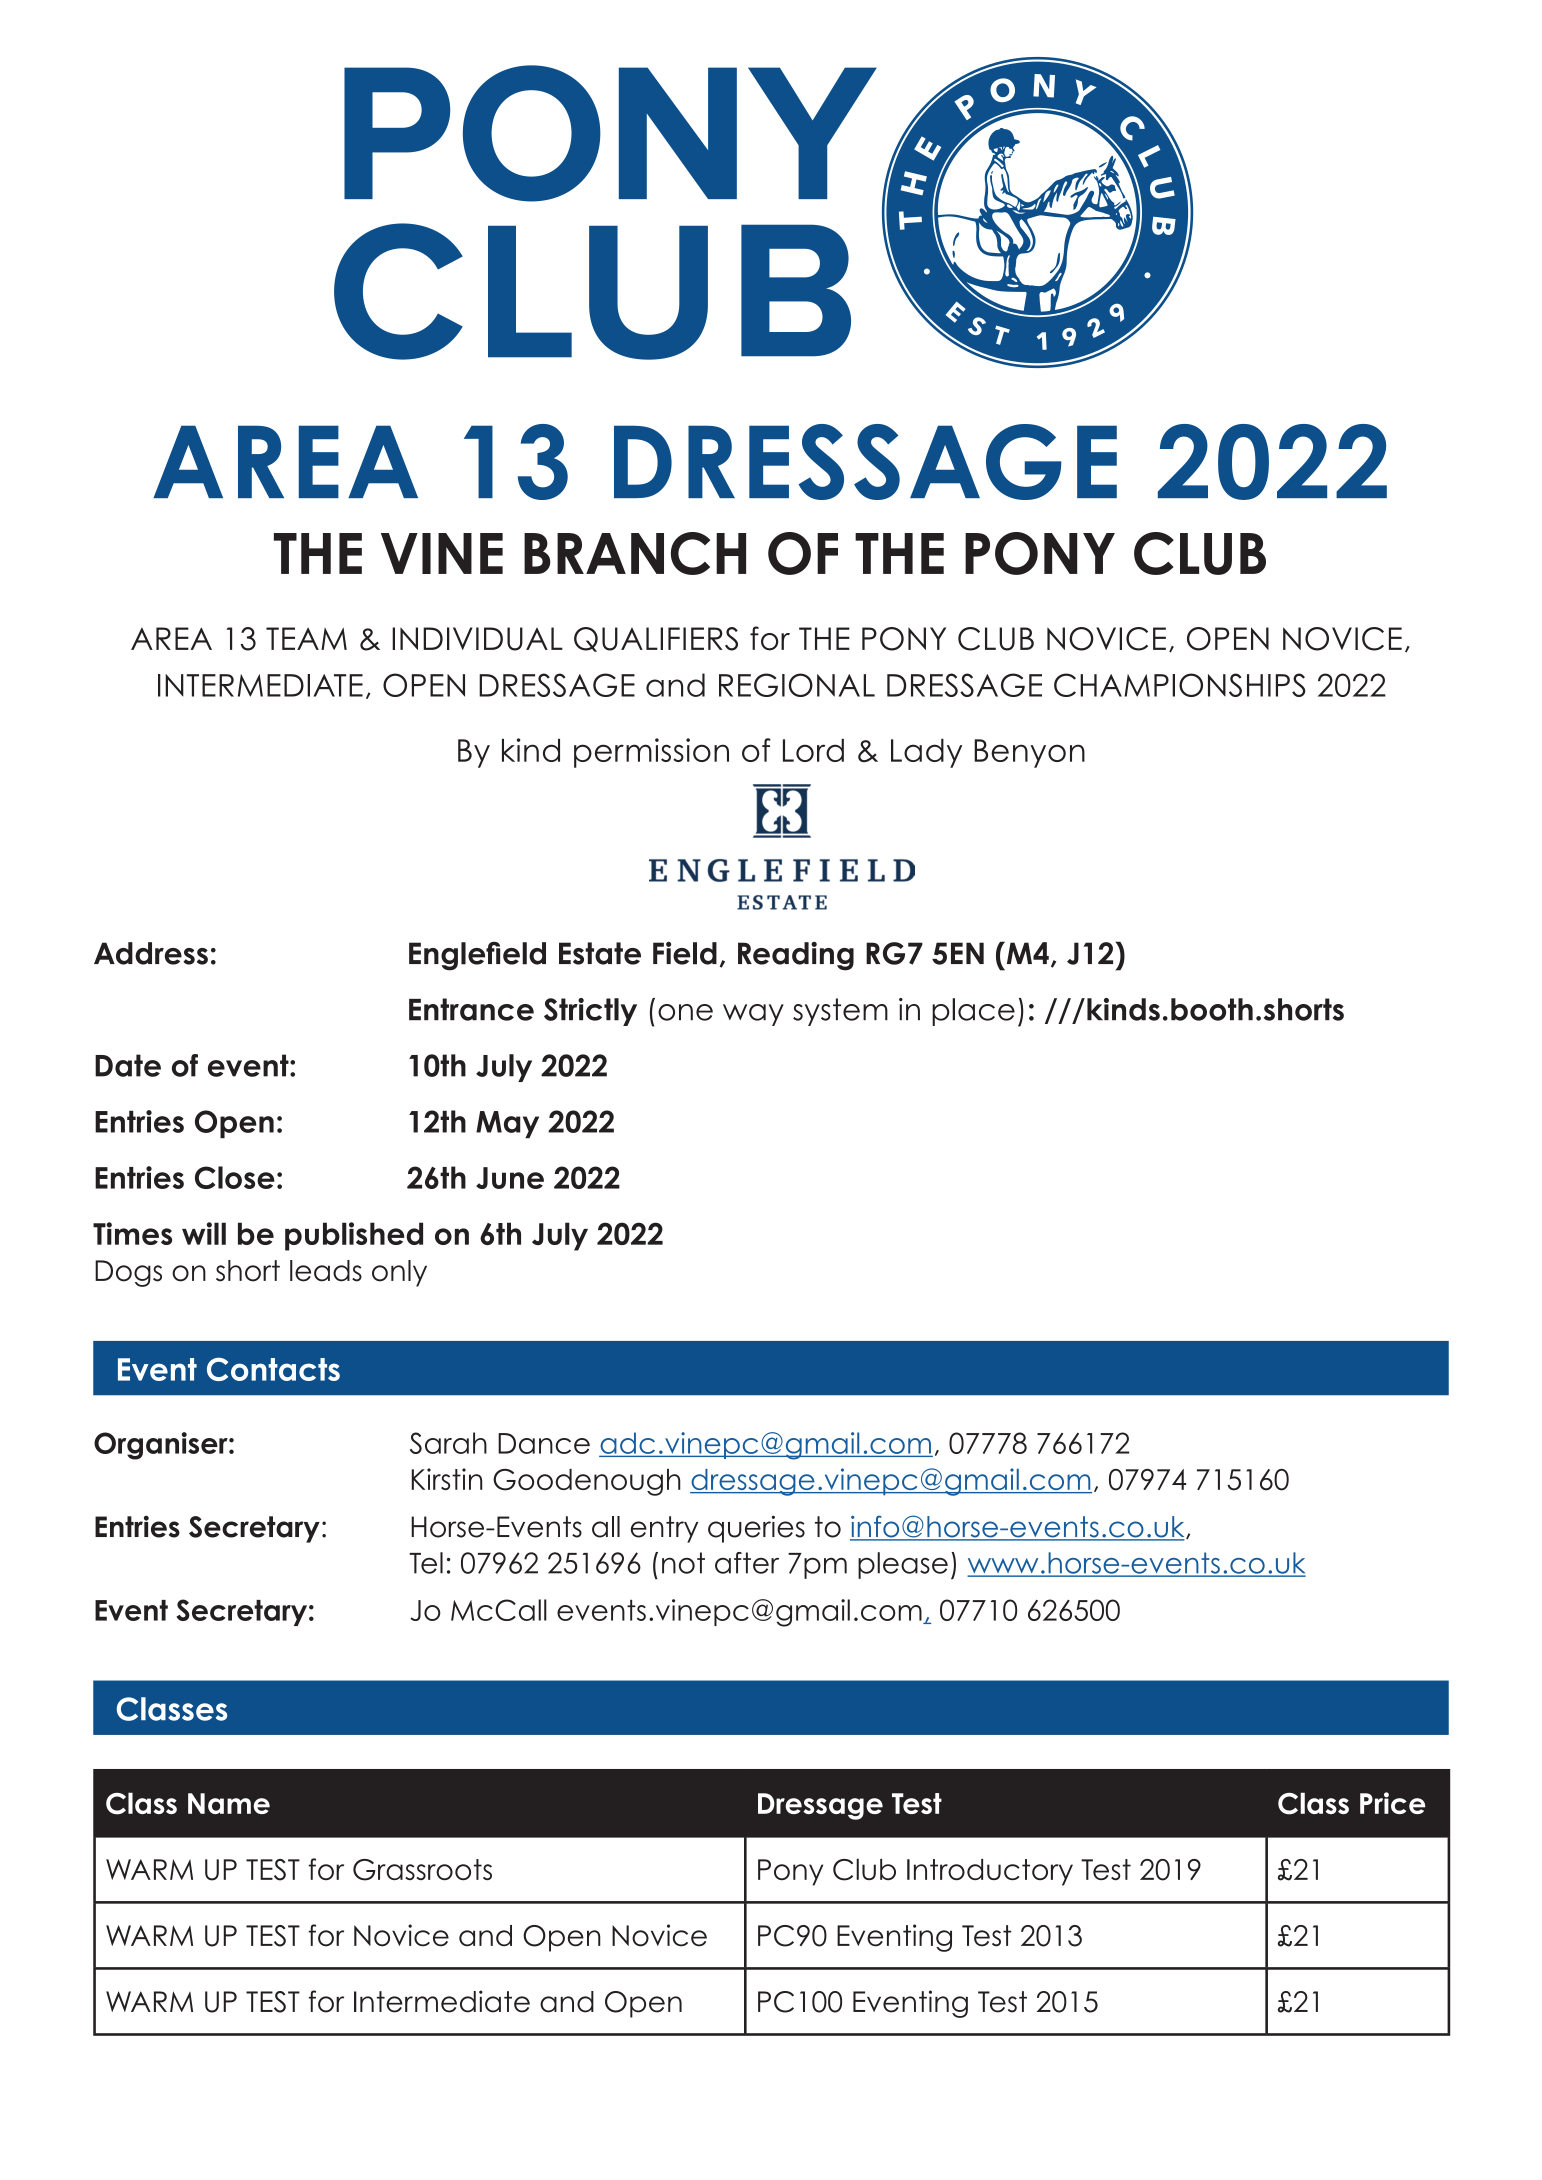 The width and height of the screenshot is (1542, 2180). I want to click on queries, so click(756, 1529).
